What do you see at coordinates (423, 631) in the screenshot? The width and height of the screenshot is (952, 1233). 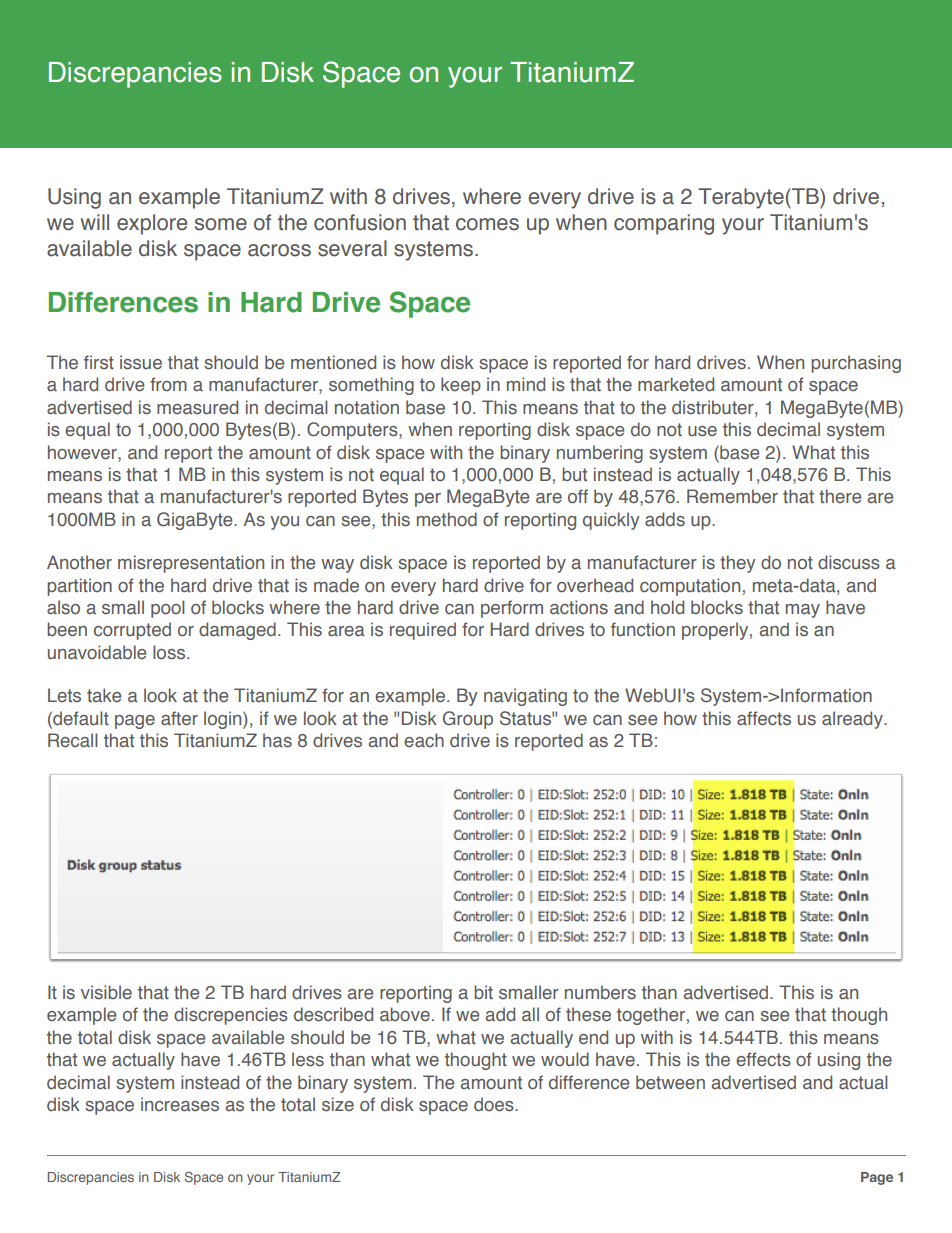 I see `required` at bounding box center [423, 631].
